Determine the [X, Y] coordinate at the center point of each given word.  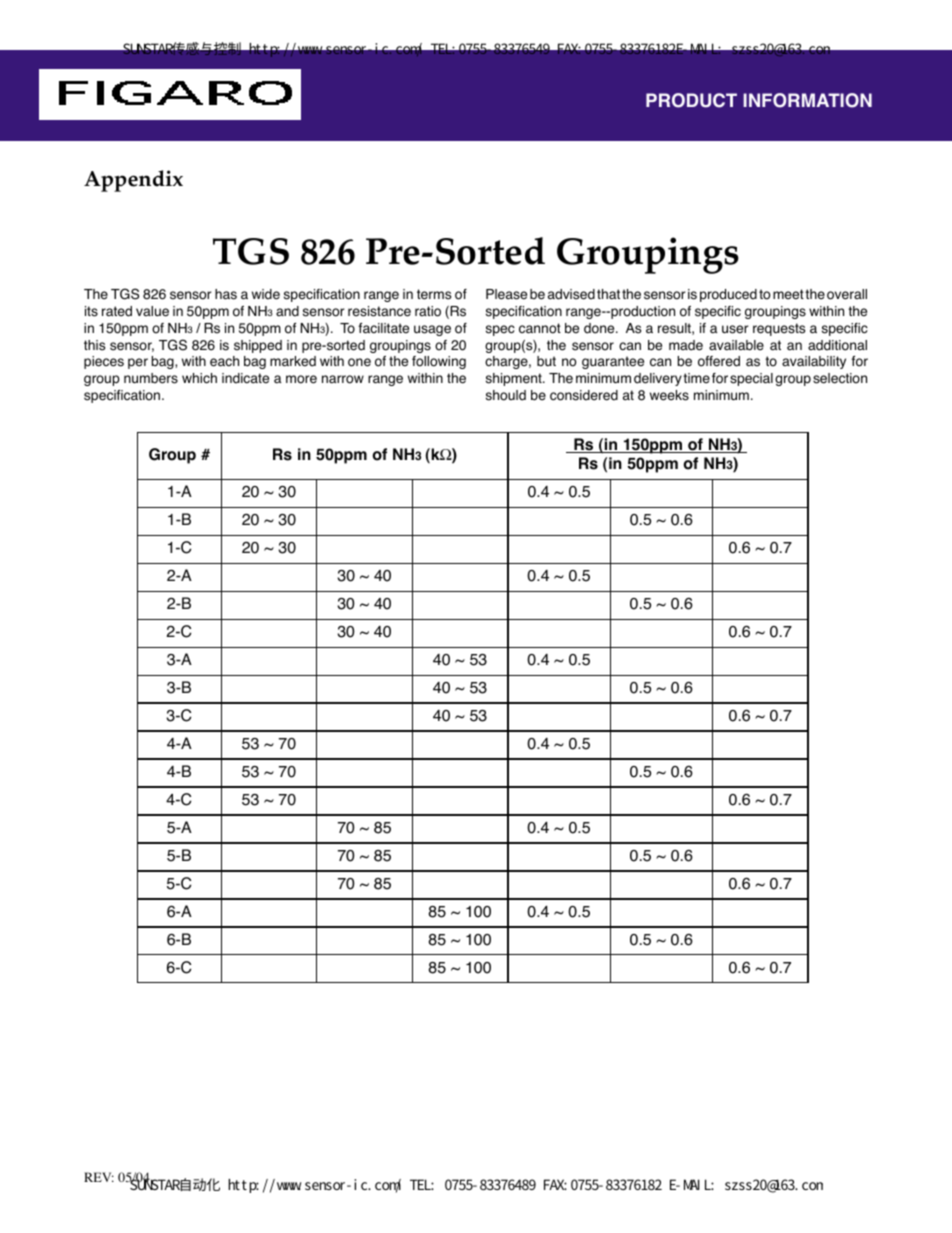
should [506, 395]
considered [584, 395]
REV [99, 1177]
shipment [515, 379]
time [696, 378]
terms [434, 294]
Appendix [133, 181]
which [199, 378]
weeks [669, 395]
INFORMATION [807, 100]
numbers [151, 378]
